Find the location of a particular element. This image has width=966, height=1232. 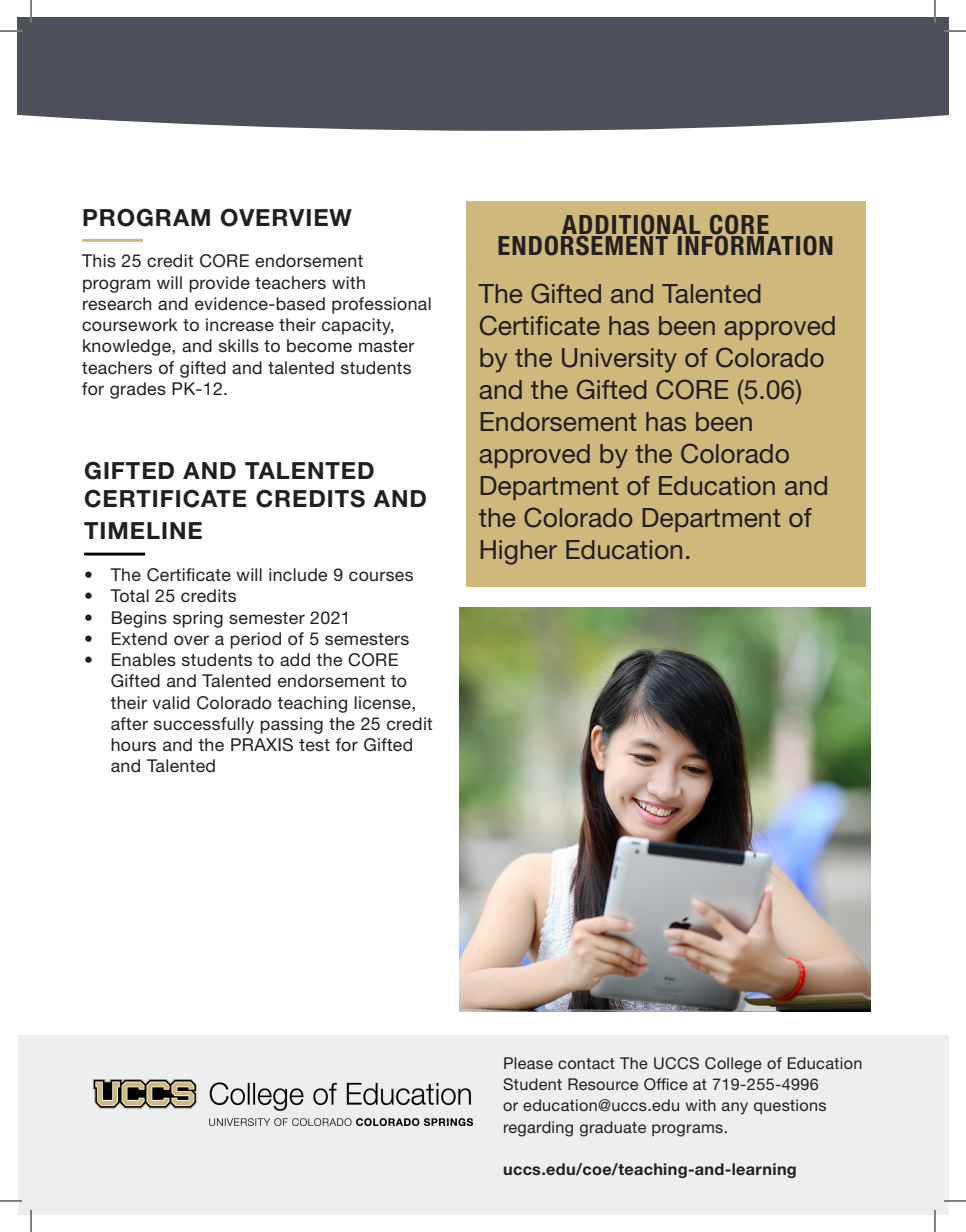

provide is located at coordinates (219, 284).
